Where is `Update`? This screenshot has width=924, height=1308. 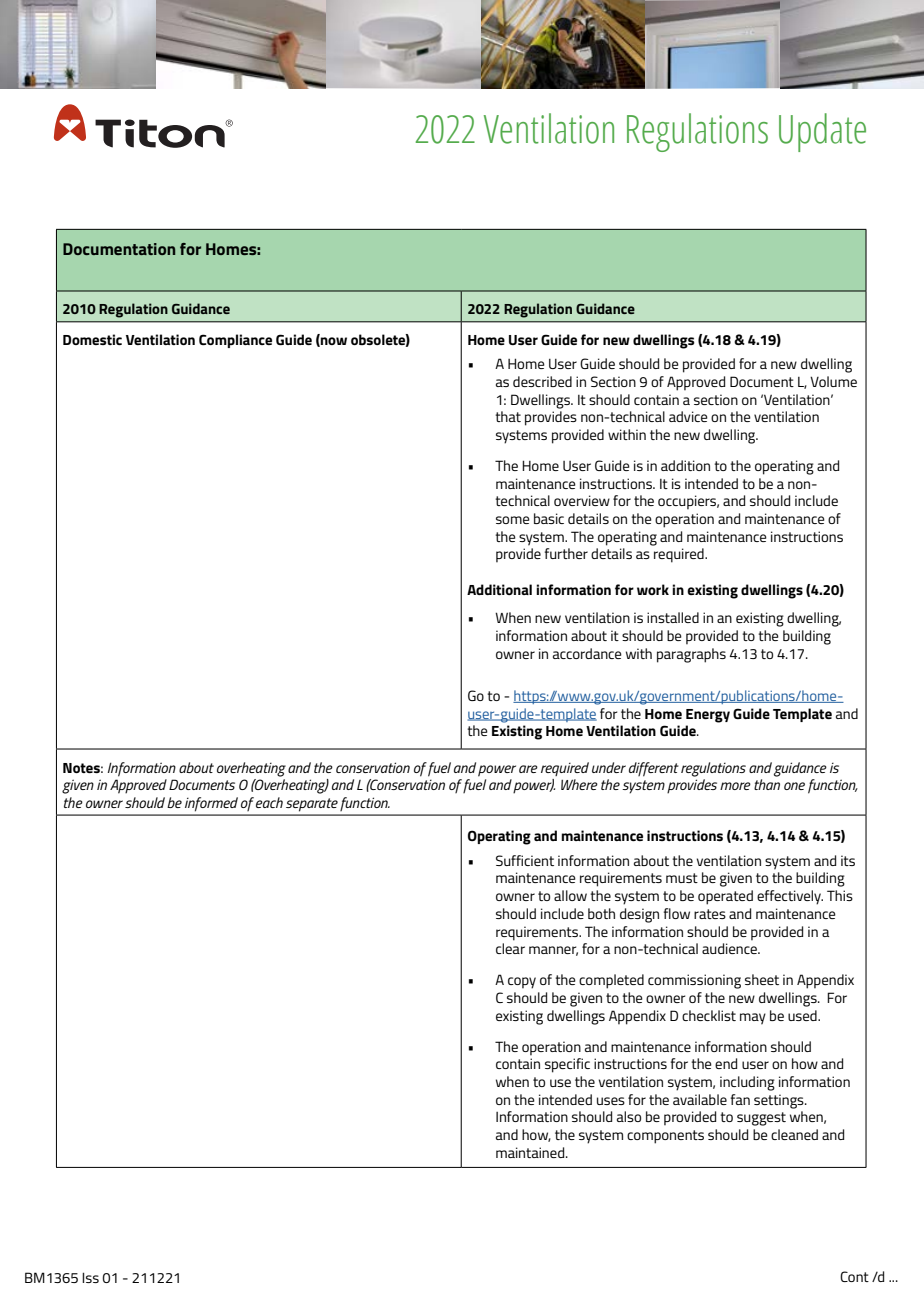 Update is located at coordinates (822, 132).
